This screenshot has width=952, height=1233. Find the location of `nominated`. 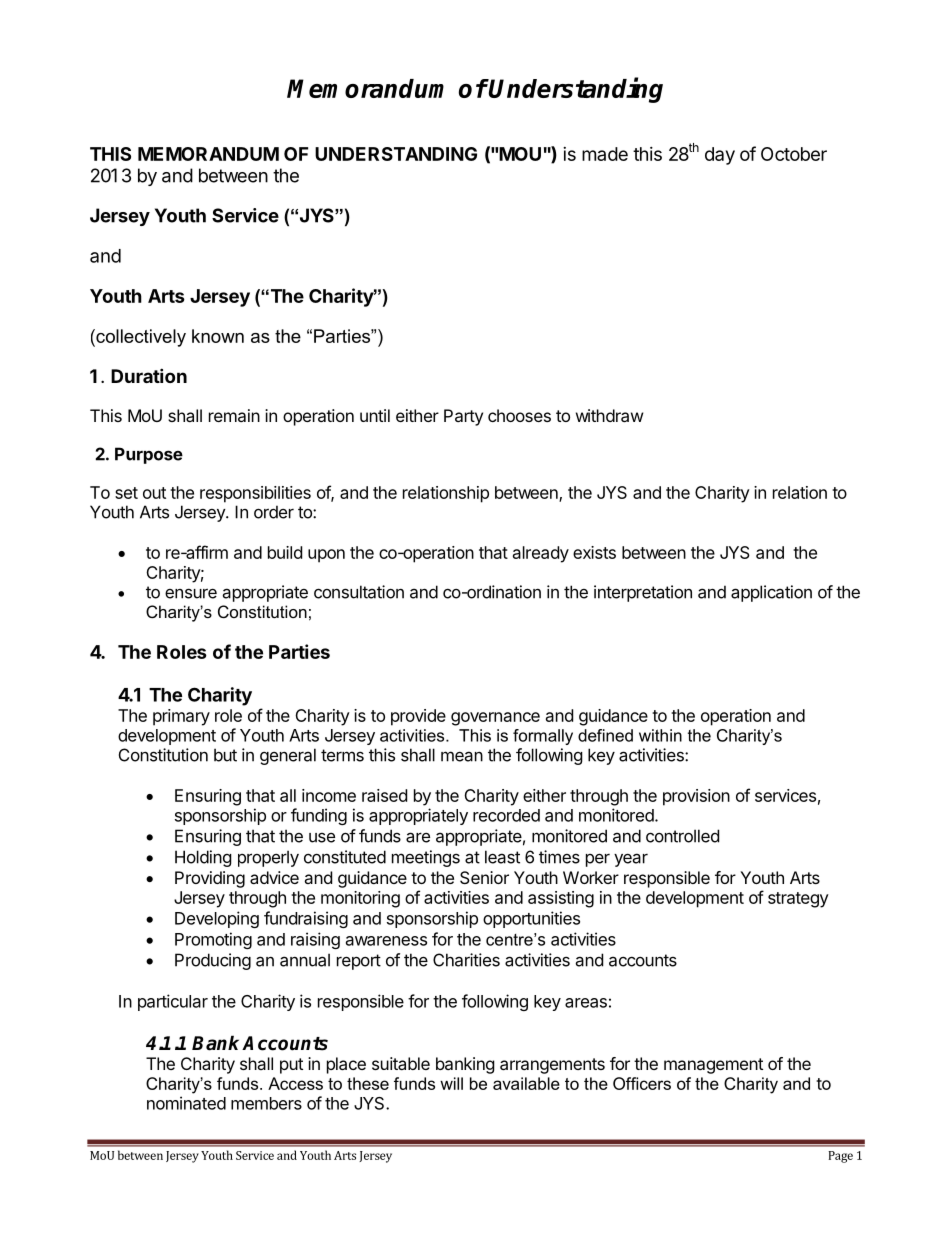

nominated is located at coordinates (186, 1103).
